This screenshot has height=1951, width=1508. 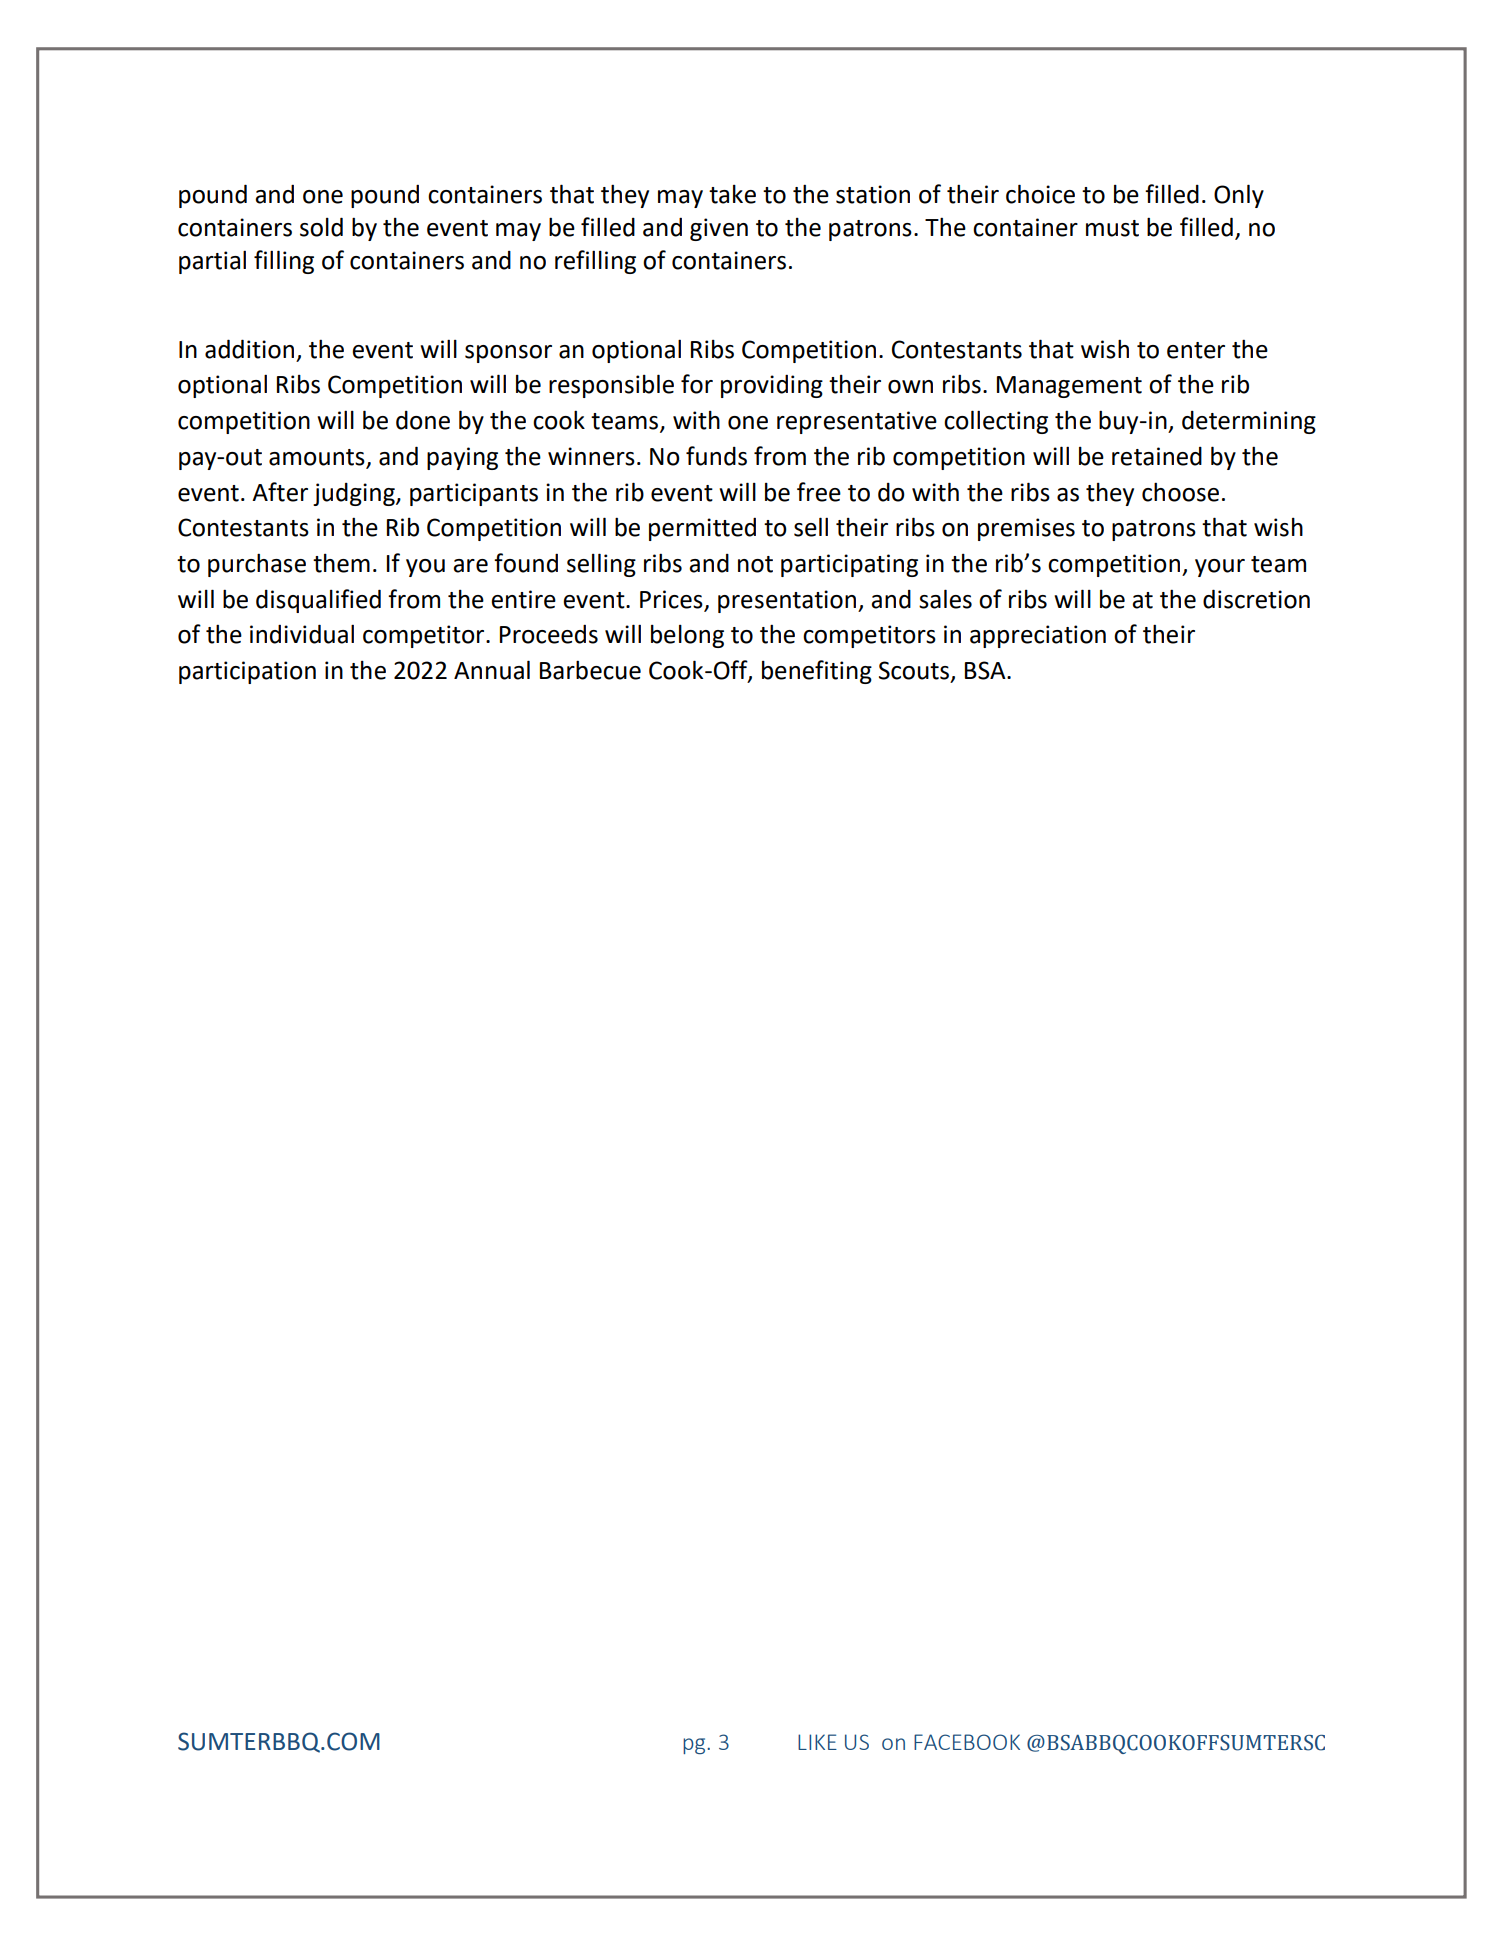 I want to click on FACEBOOK, so click(x=967, y=1742).
